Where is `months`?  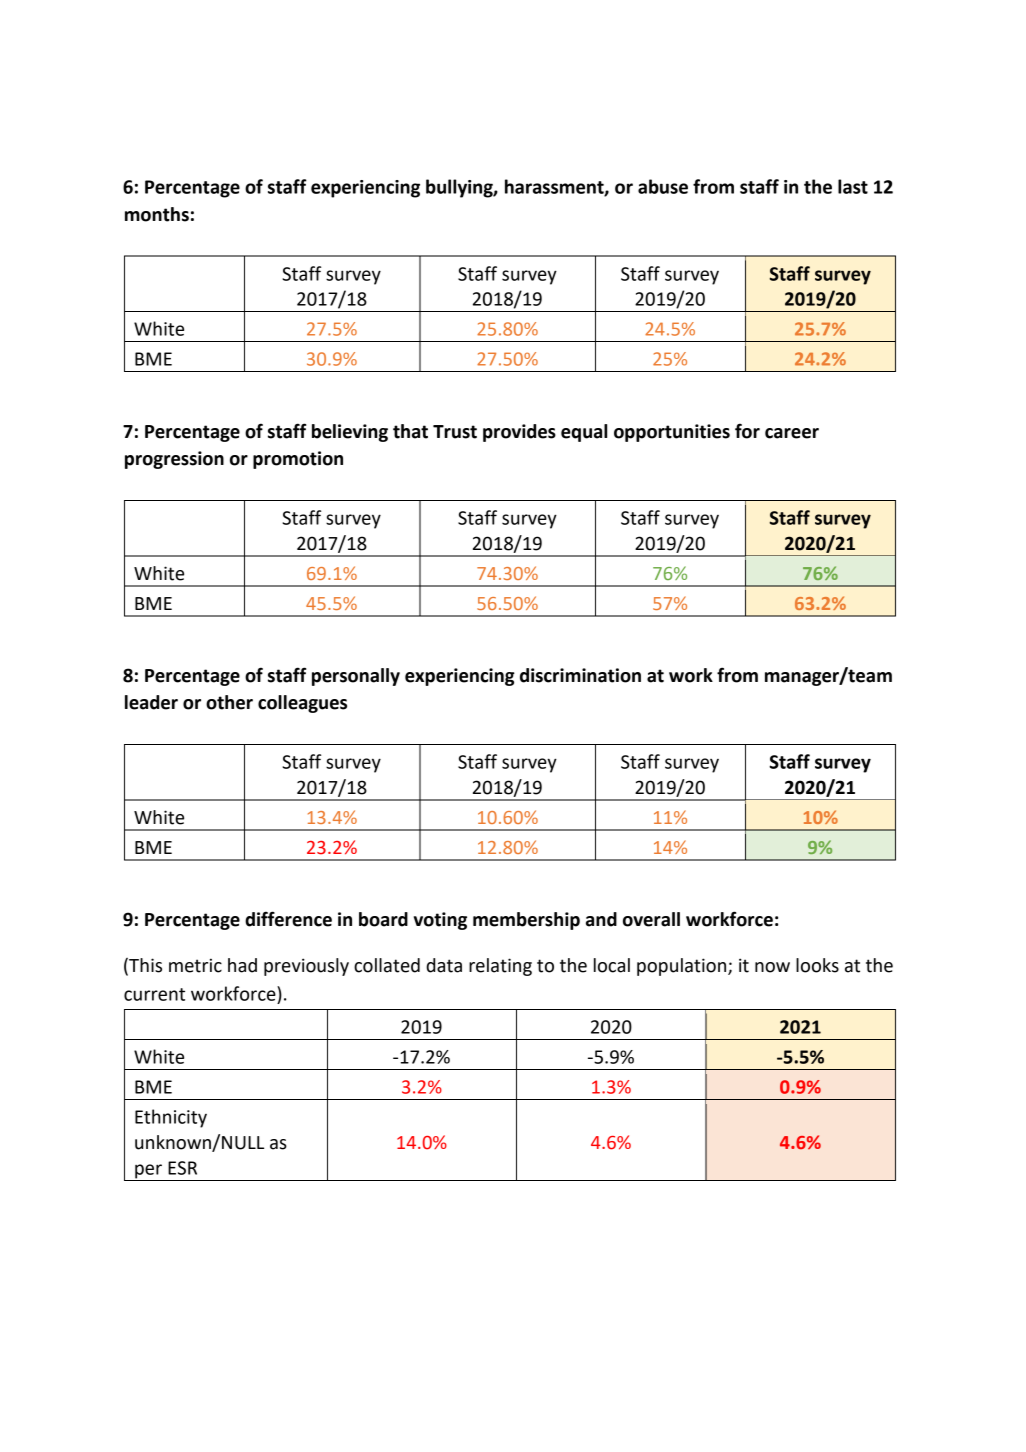
months is located at coordinates (157, 214).
